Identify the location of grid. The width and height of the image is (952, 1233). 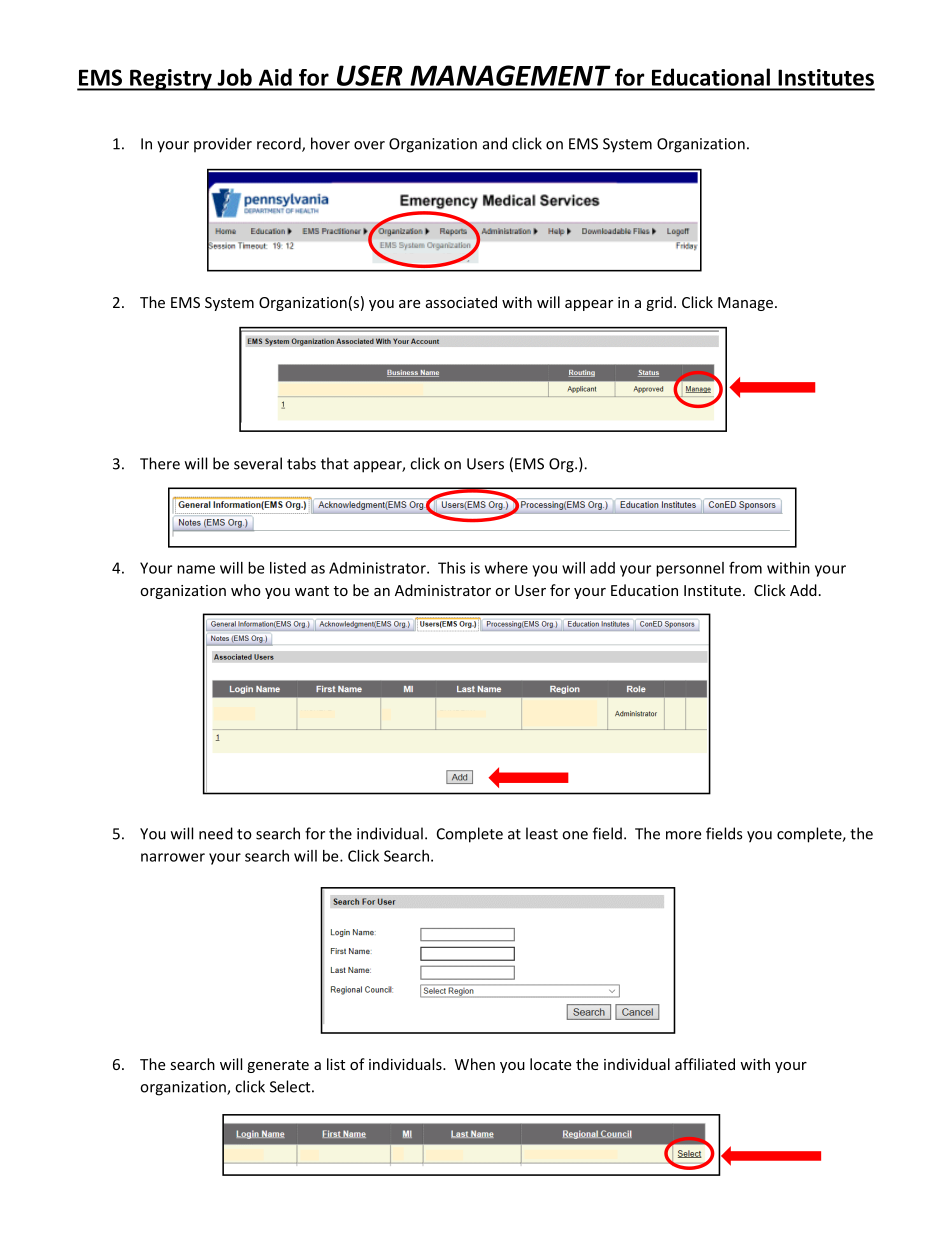
(659, 303).
